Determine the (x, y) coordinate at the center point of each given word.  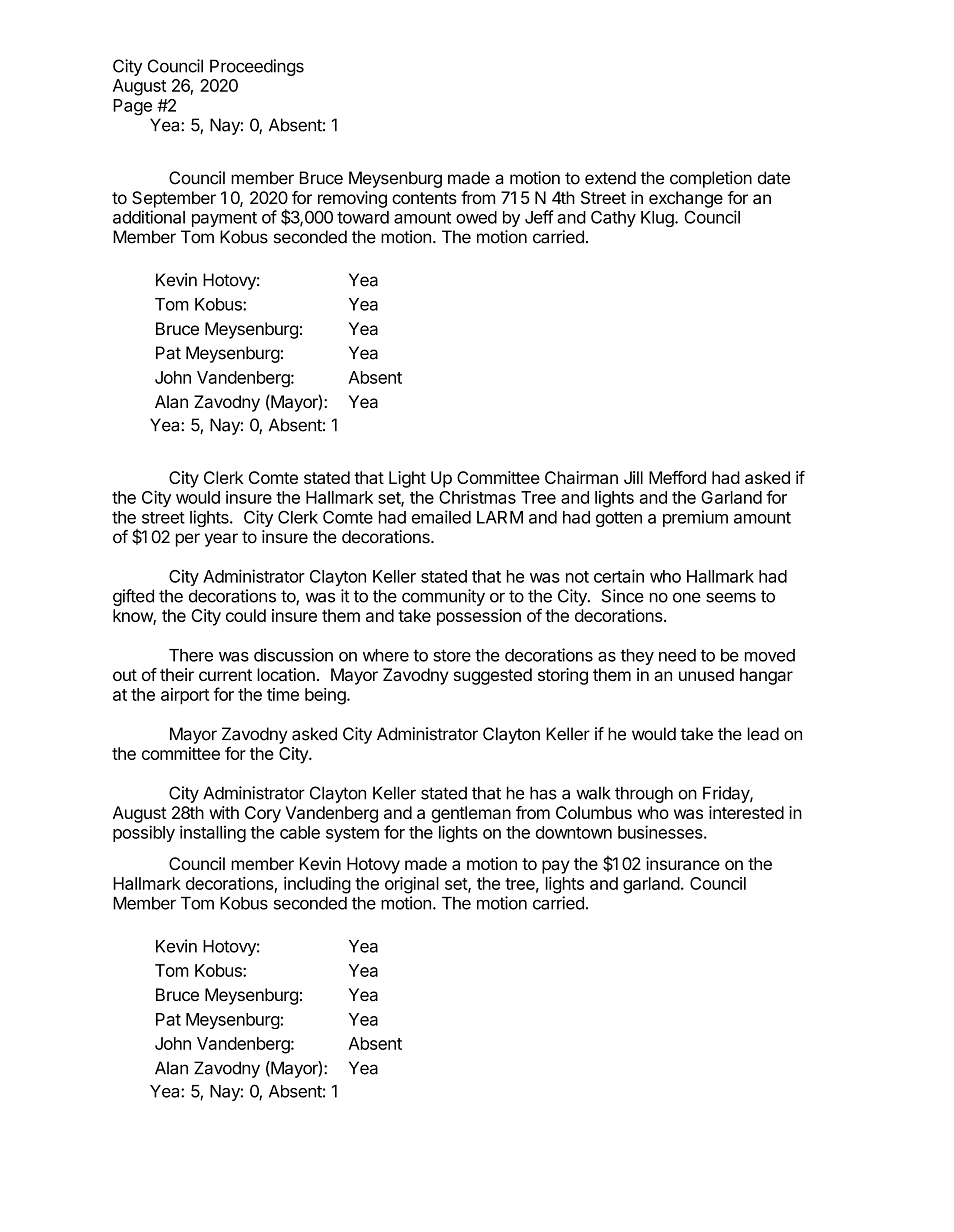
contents (424, 198)
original (412, 885)
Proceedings (257, 67)
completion (711, 179)
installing (213, 834)
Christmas (477, 497)
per (188, 540)
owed (476, 217)
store (452, 655)
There (191, 655)
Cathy (613, 218)
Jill (633, 477)
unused (706, 674)
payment (224, 219)
